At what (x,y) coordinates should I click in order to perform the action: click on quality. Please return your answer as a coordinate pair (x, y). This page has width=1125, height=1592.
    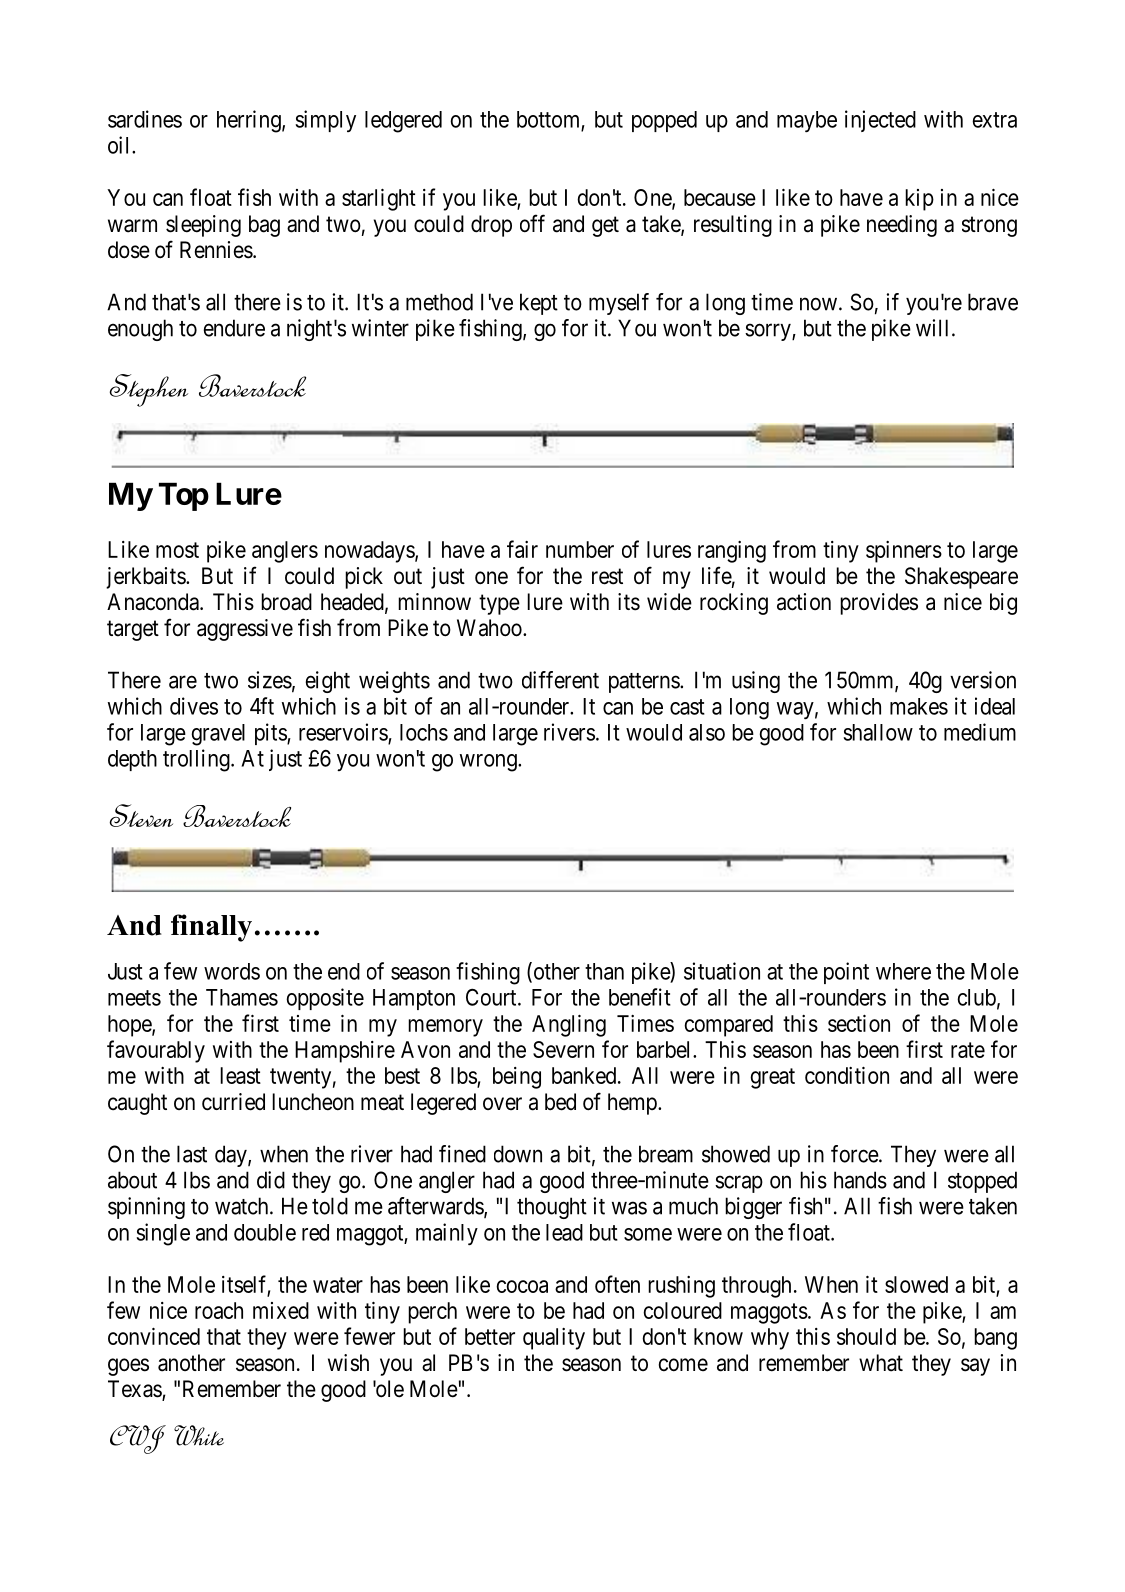
    Looking at the image, I should click on (554, 1339).
